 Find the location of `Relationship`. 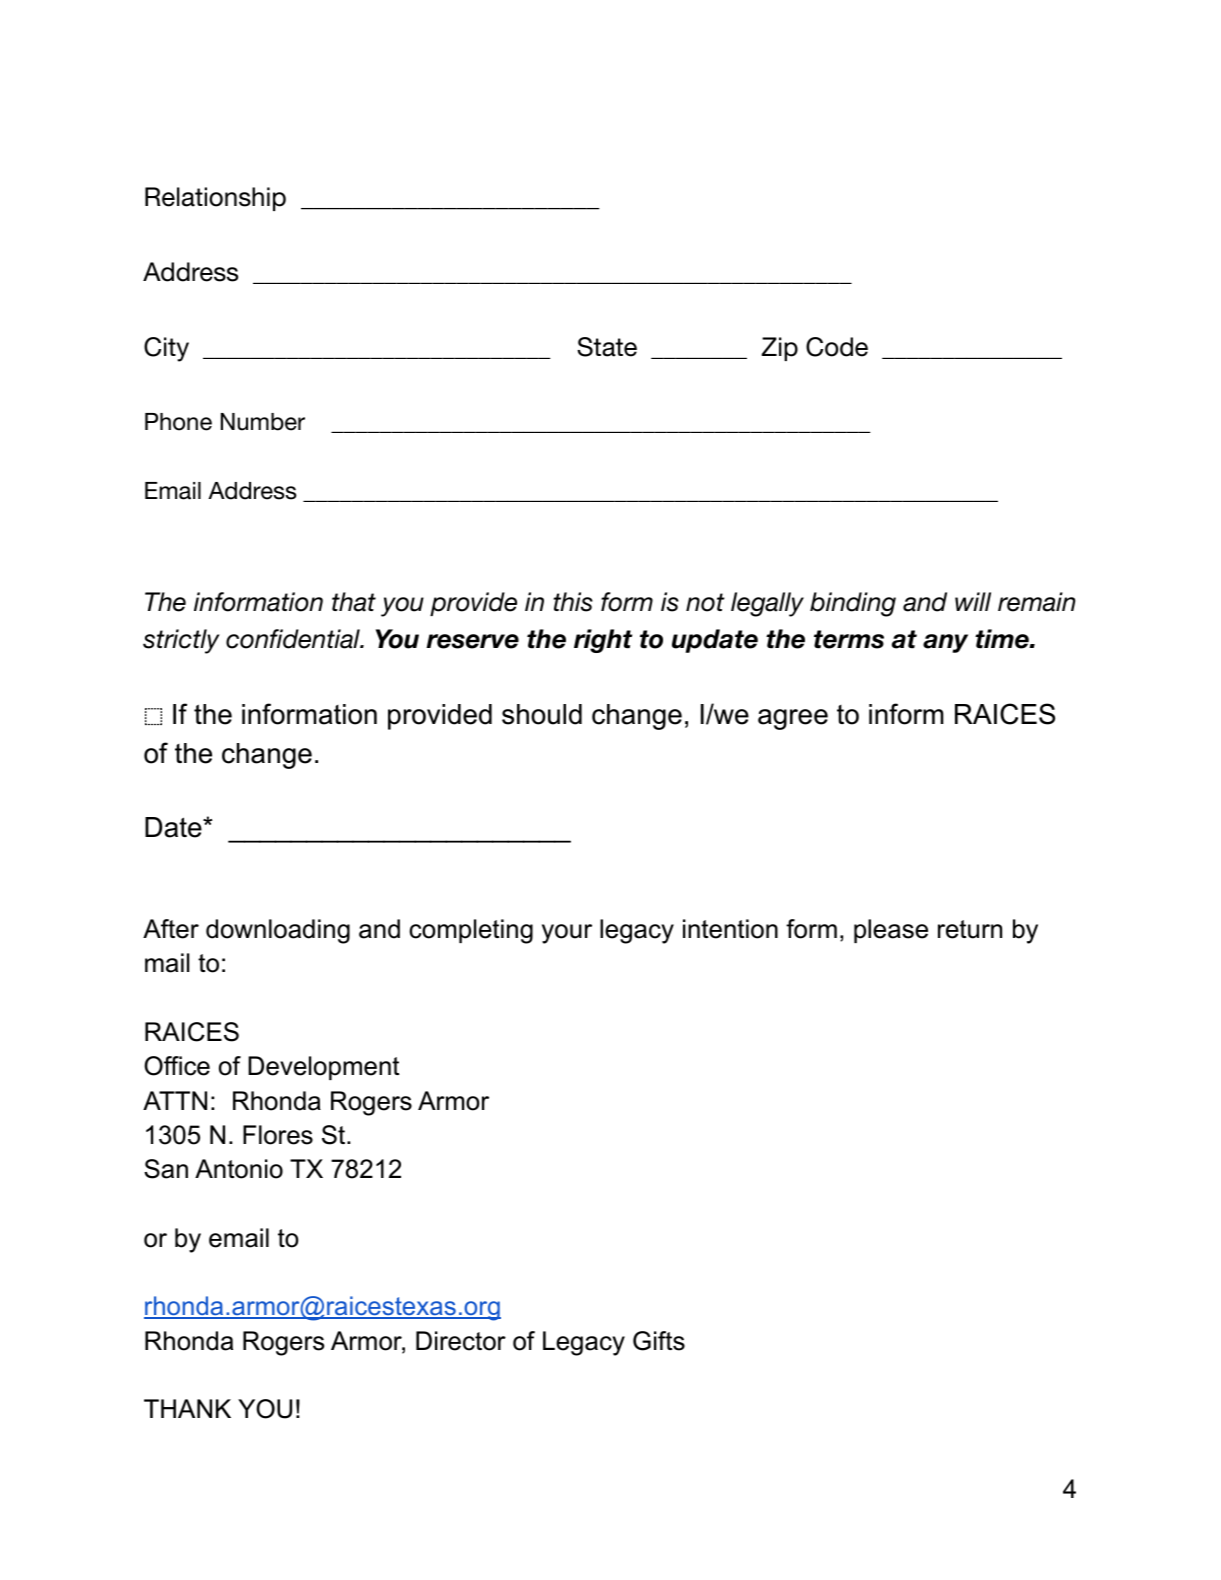

Relationship is located at coordinates (215, 199).
